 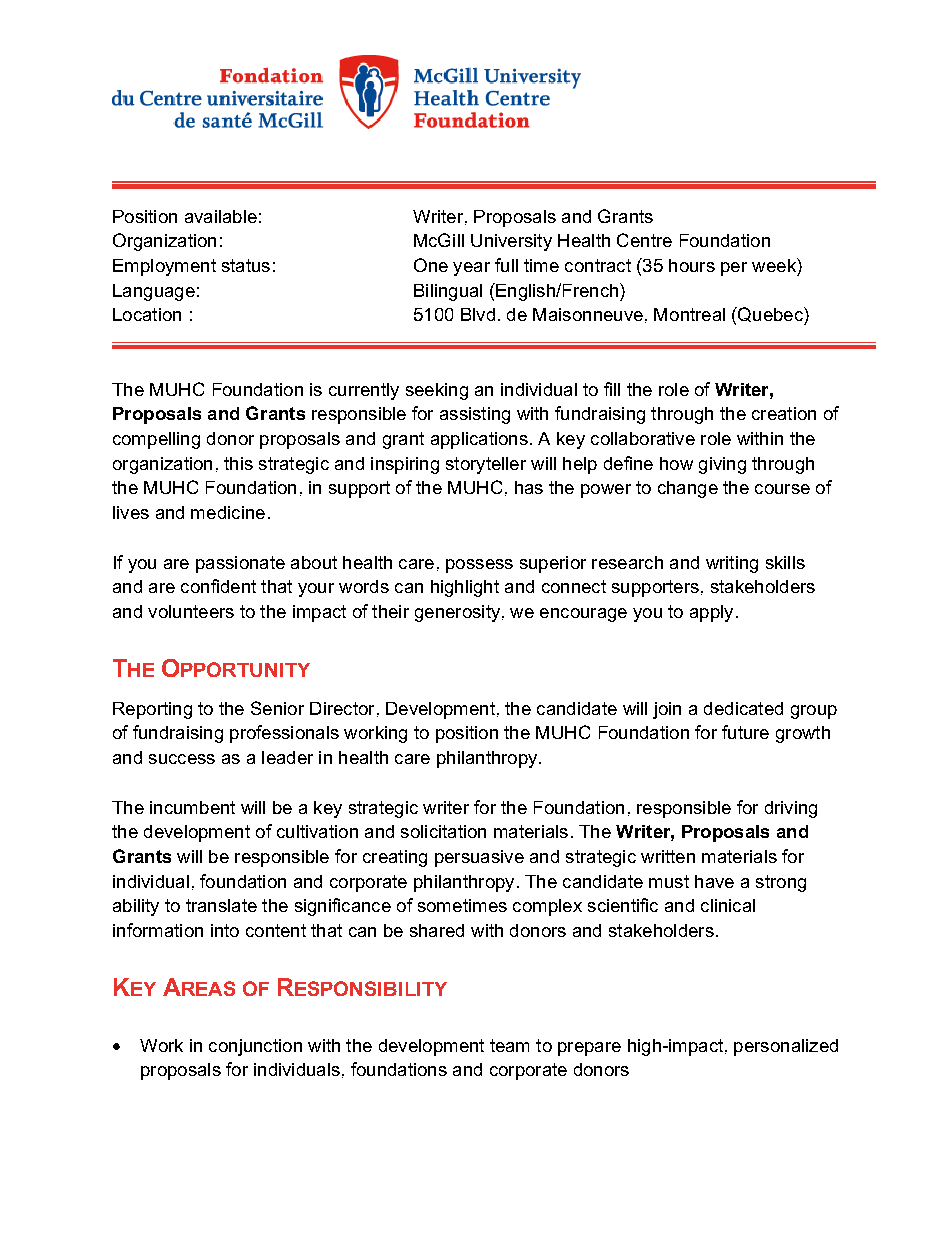 I want to click on University, so click(x=511, y=242).
